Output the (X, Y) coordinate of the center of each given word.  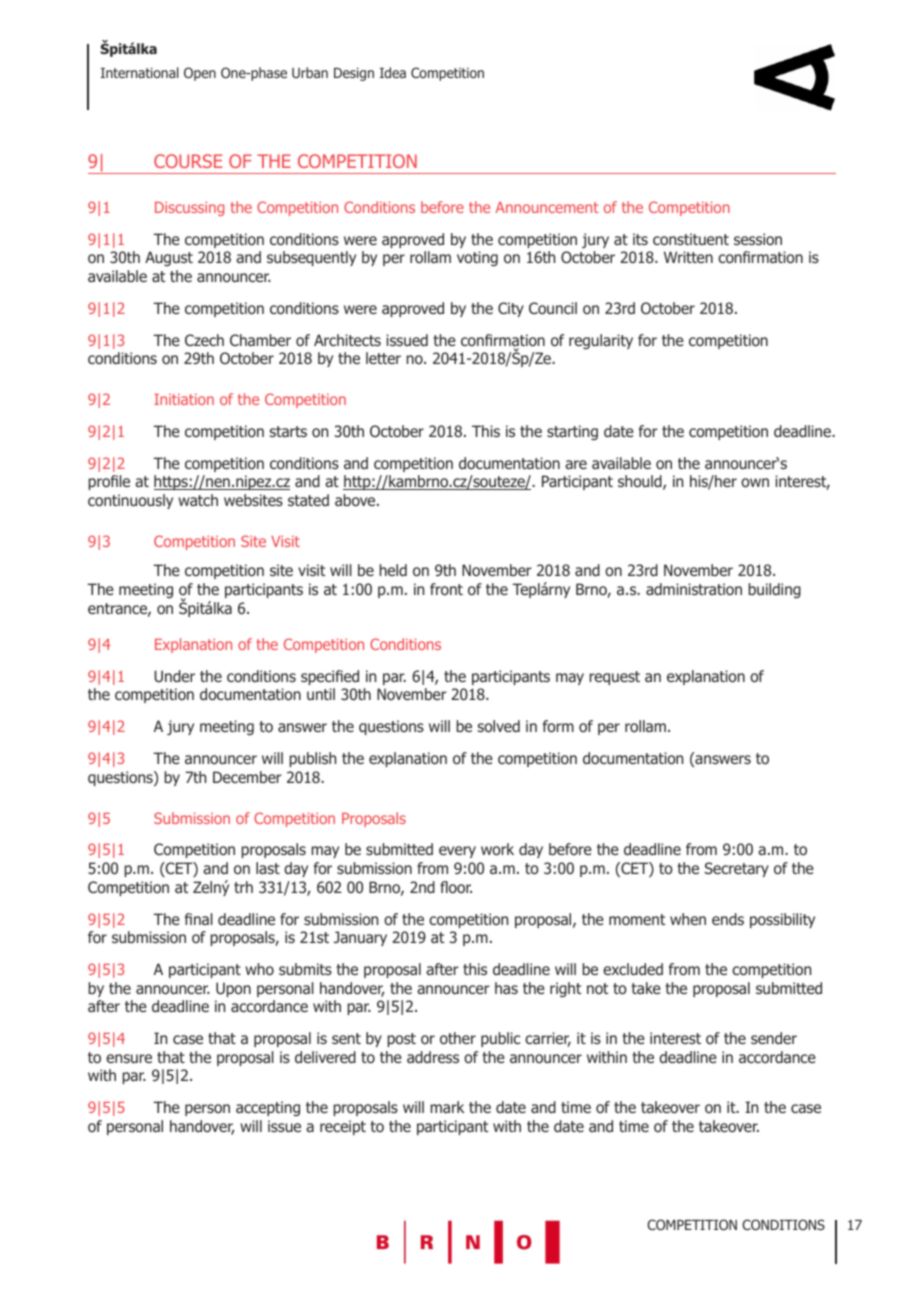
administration (694, 589)
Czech (204, 340)
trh (243, 887)
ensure (129, 1058)
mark (447, 1107)
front (446, 589)
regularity (601, 341)
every (457, 852)
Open (200, 74)
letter (383, 358)
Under (174, 676)
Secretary (737, 869)
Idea (393, 72)
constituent (691, 239)
